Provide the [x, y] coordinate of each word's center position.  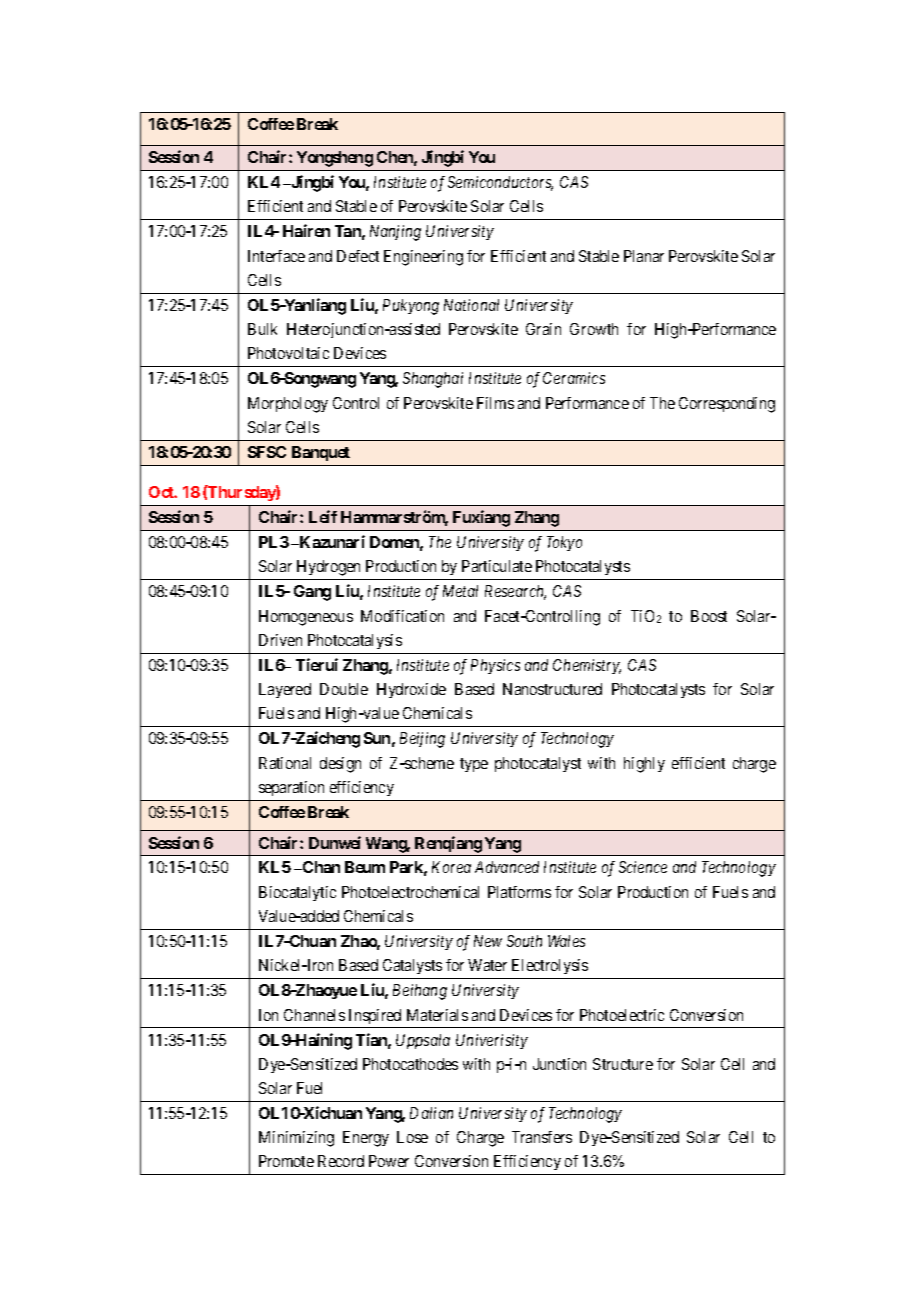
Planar [644, 256]
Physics [495, 666]
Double [344, 689]
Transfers [542, 1137]
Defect [358, 256]
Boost [709, 616]
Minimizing [296, 1139]
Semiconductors [500, 183]
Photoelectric [622, 1015]
